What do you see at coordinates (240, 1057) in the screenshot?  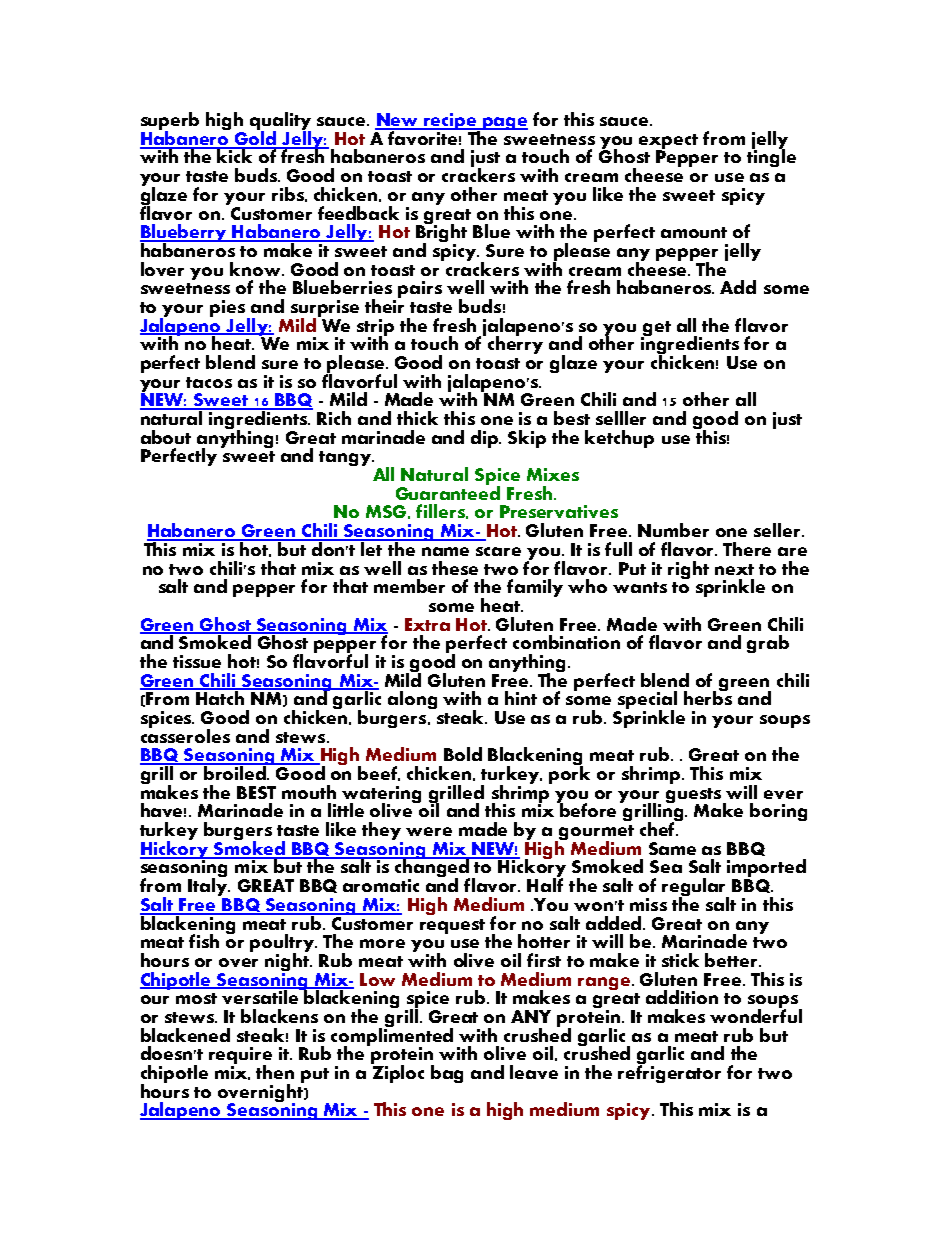 I see `require` at bounding box center [240, 1057].
